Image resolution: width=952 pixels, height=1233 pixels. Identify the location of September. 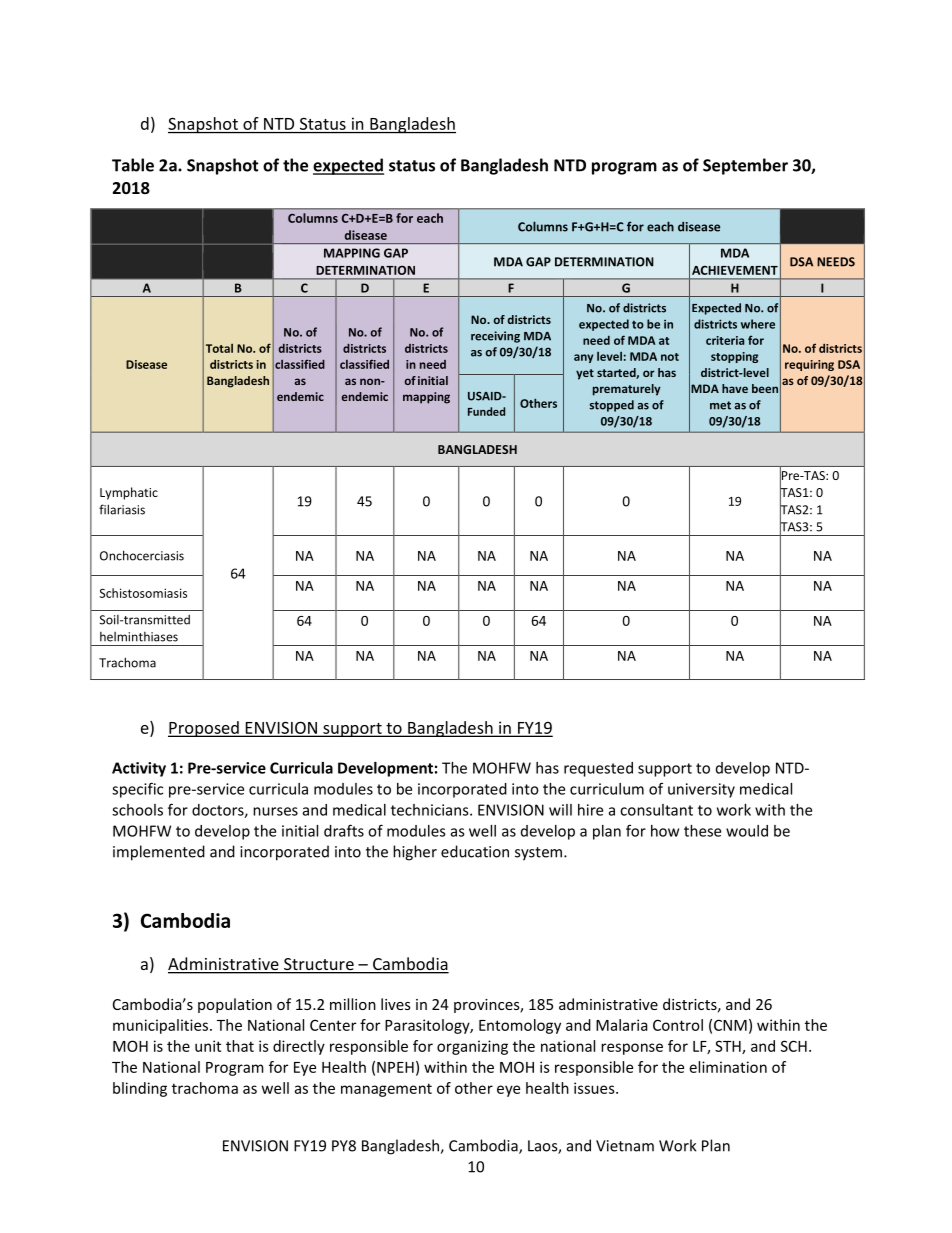
(745, 166).
